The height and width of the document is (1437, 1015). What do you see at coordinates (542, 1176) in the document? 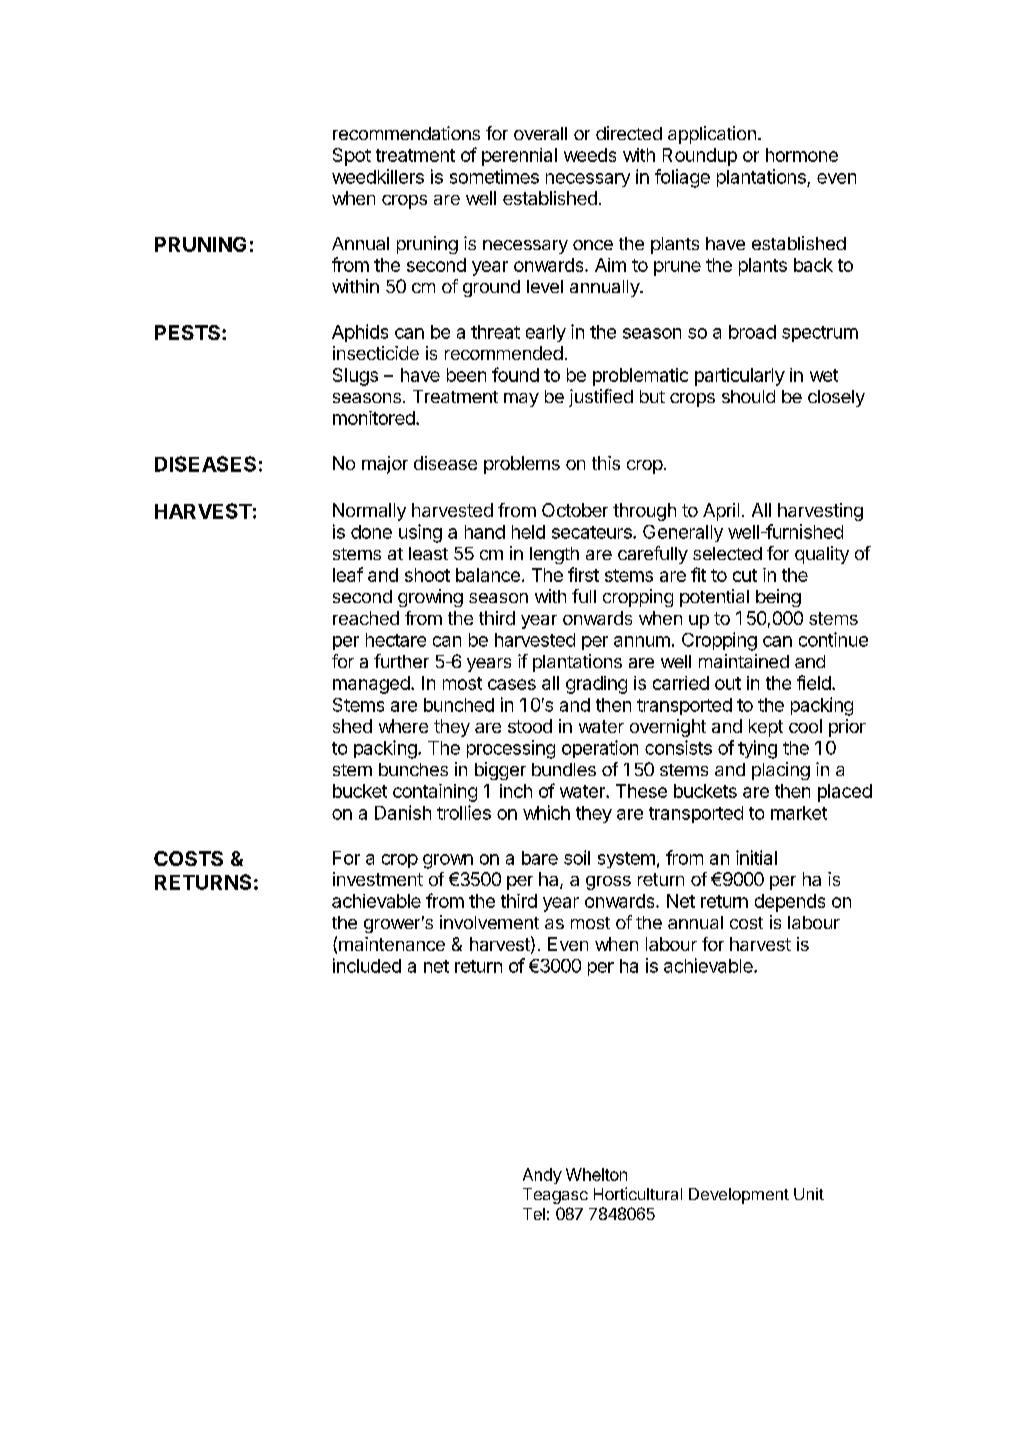
I see `Andy` at bounding box center [542, 1176].
